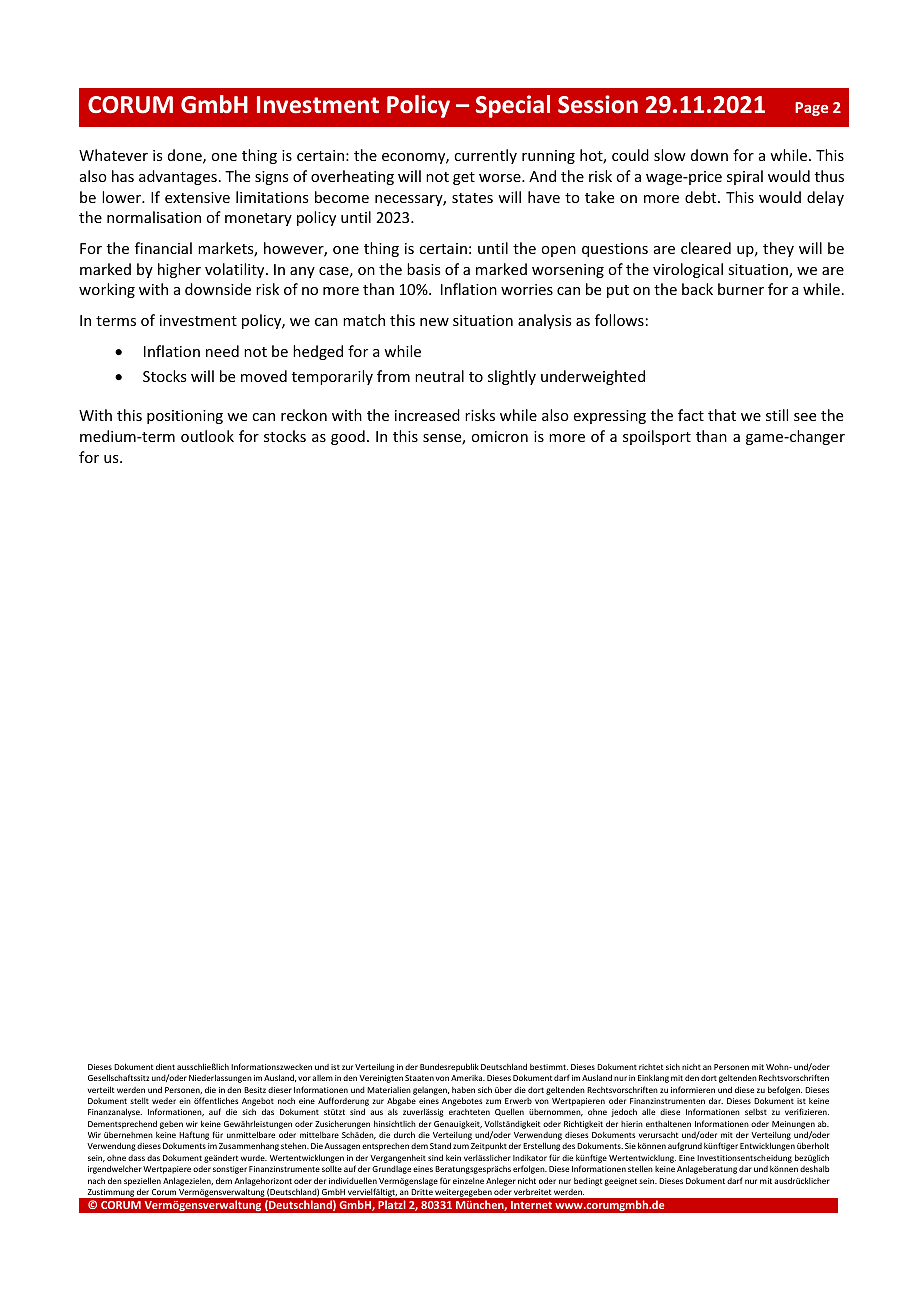 The width and height of the screenshot is (924, 1308). Describe the element at coordinates (485, 156) in the screenshot. I see `currently` at that location.
